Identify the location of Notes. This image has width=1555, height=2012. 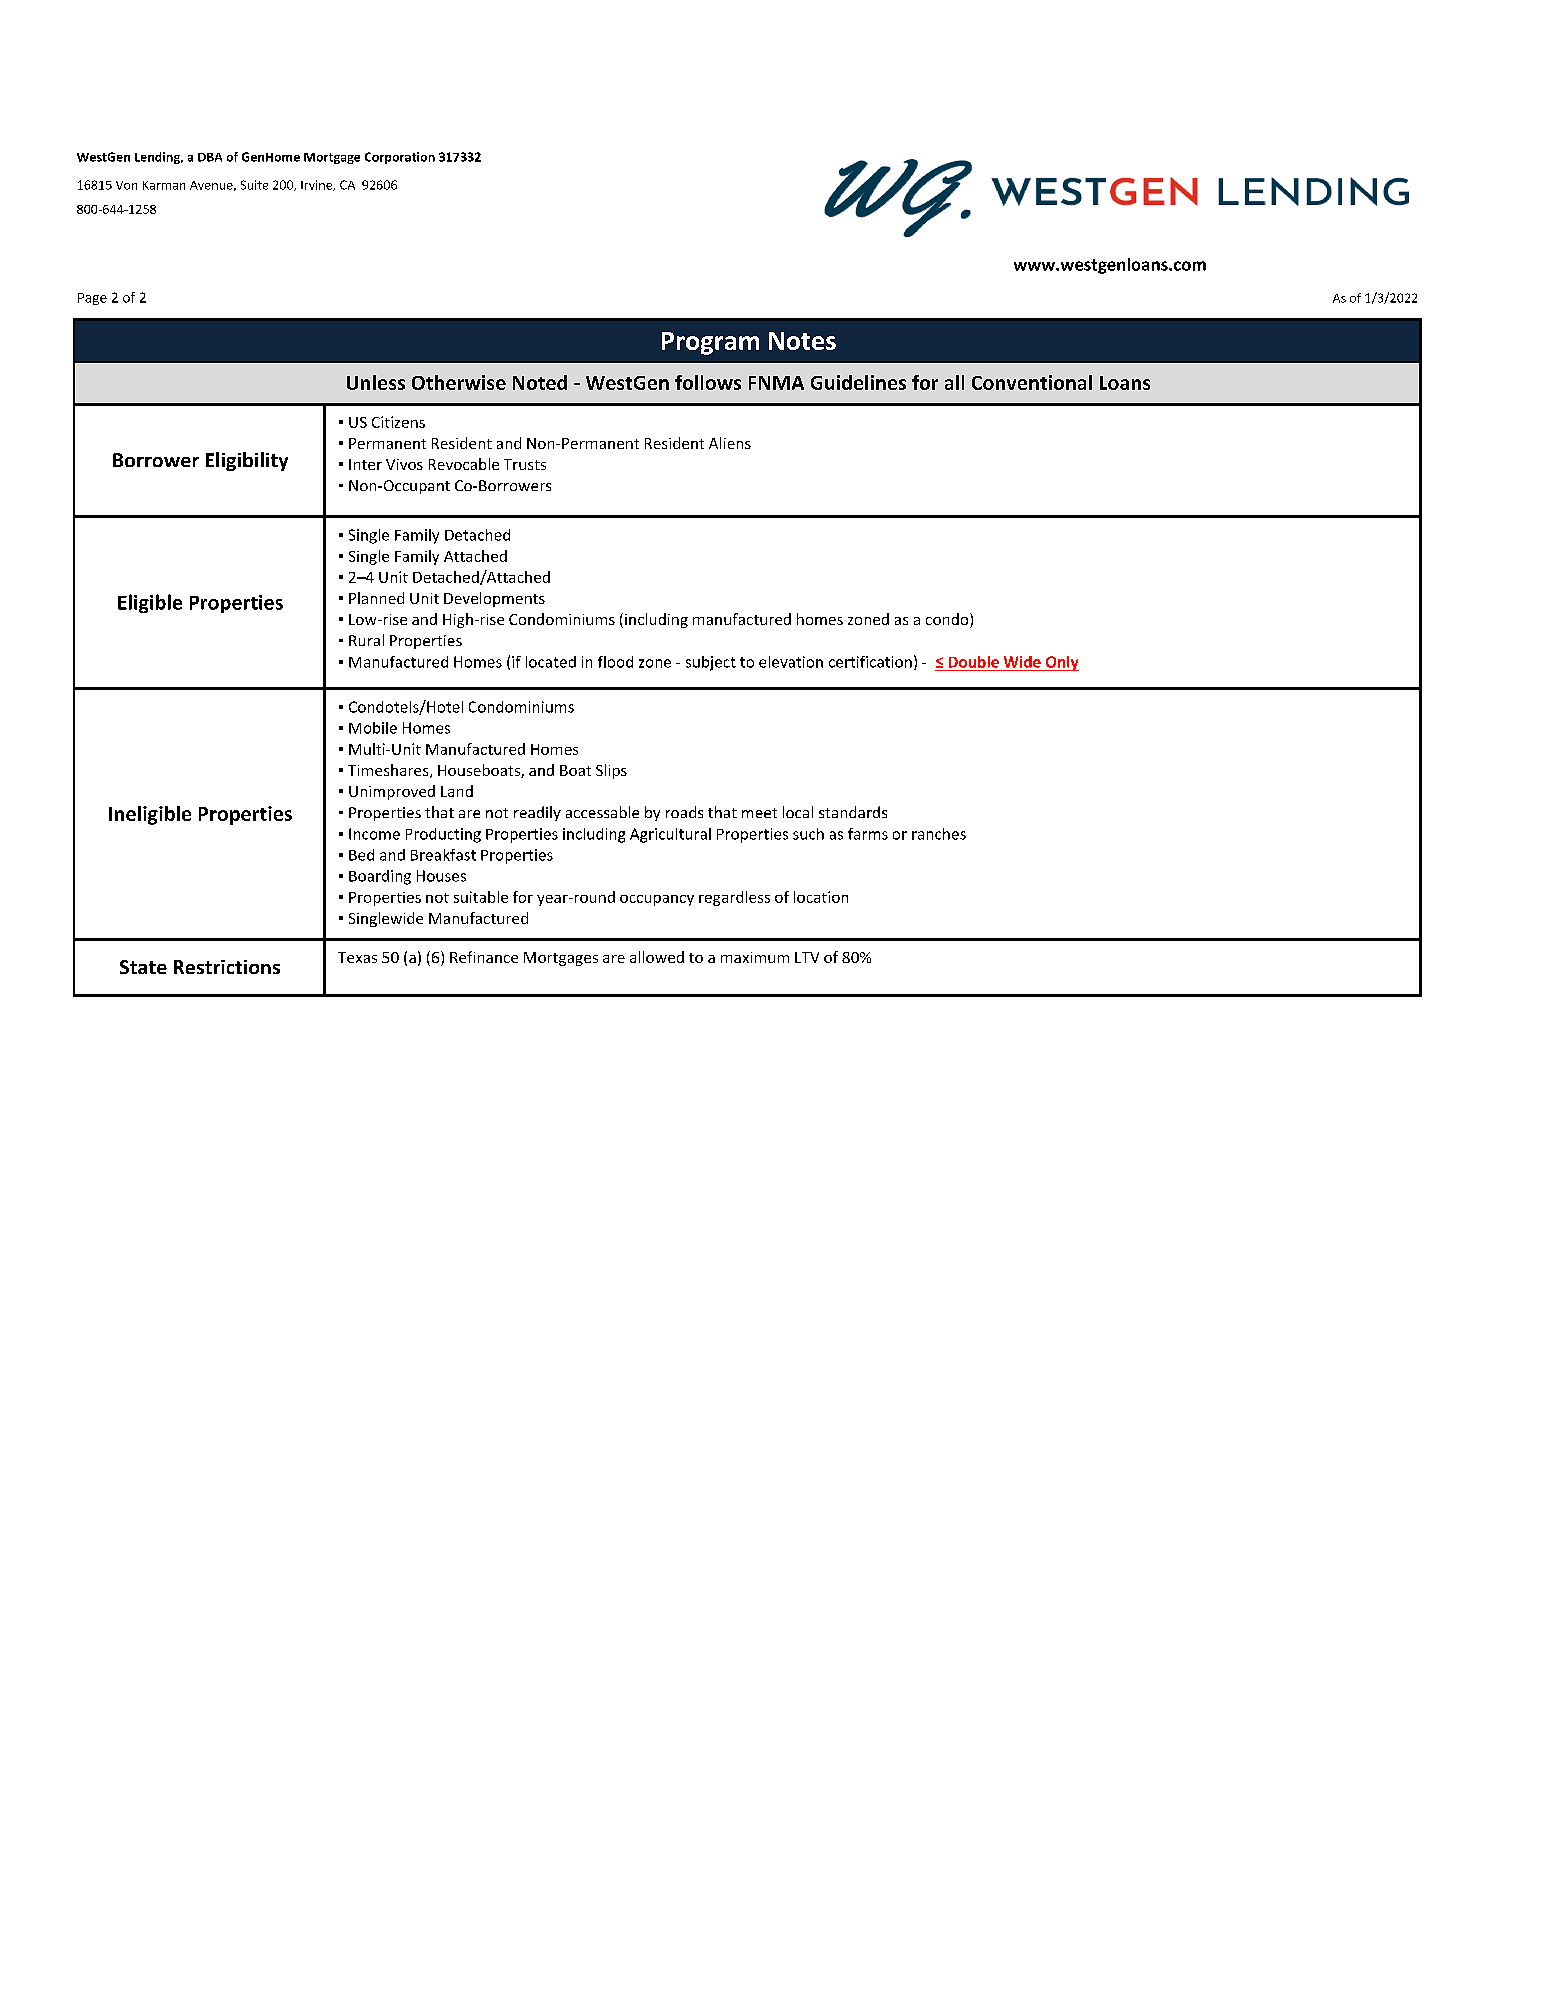
(802, 341).
